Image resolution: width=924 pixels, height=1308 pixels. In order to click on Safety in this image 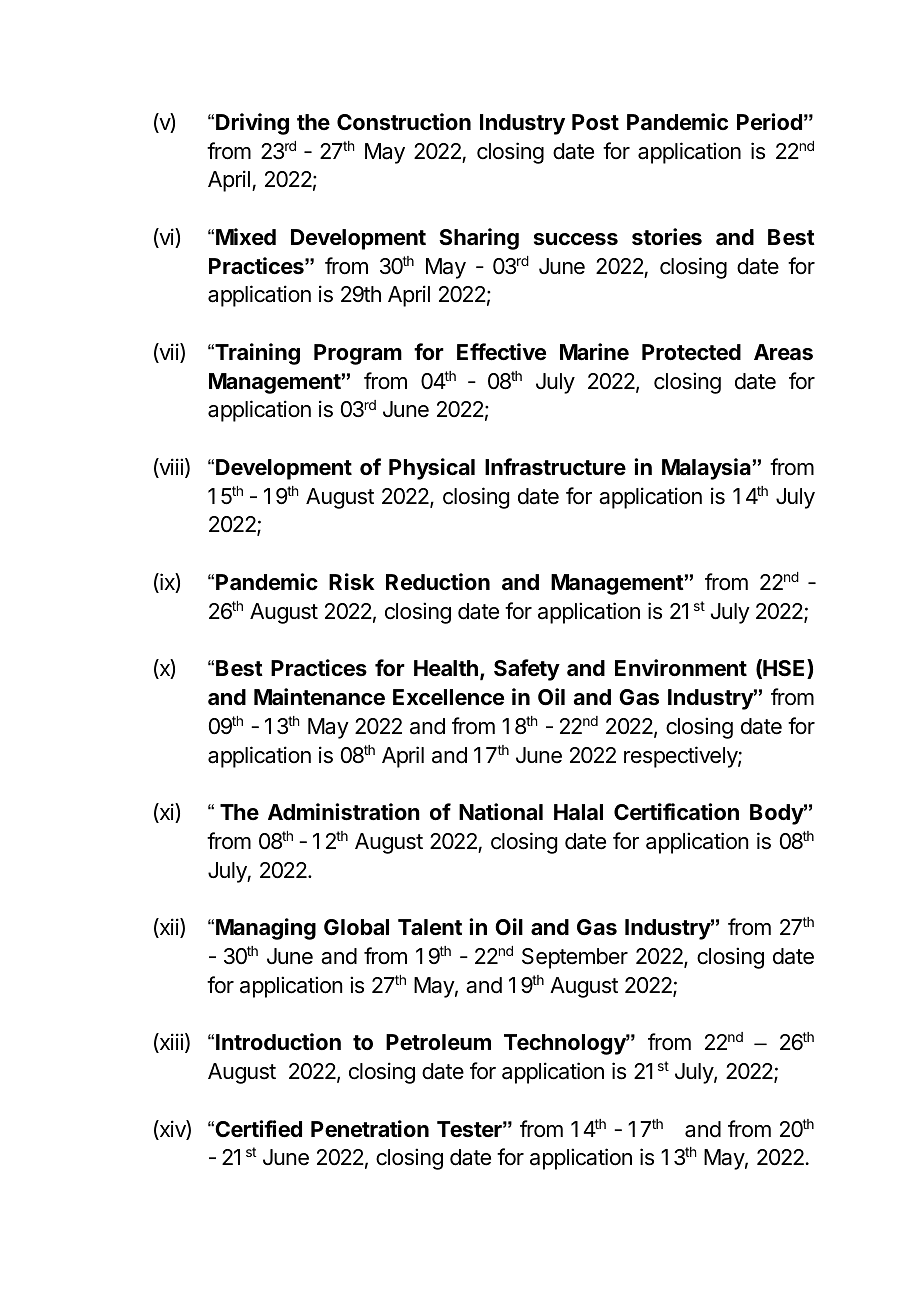, I will do `click(527, 670)`.
